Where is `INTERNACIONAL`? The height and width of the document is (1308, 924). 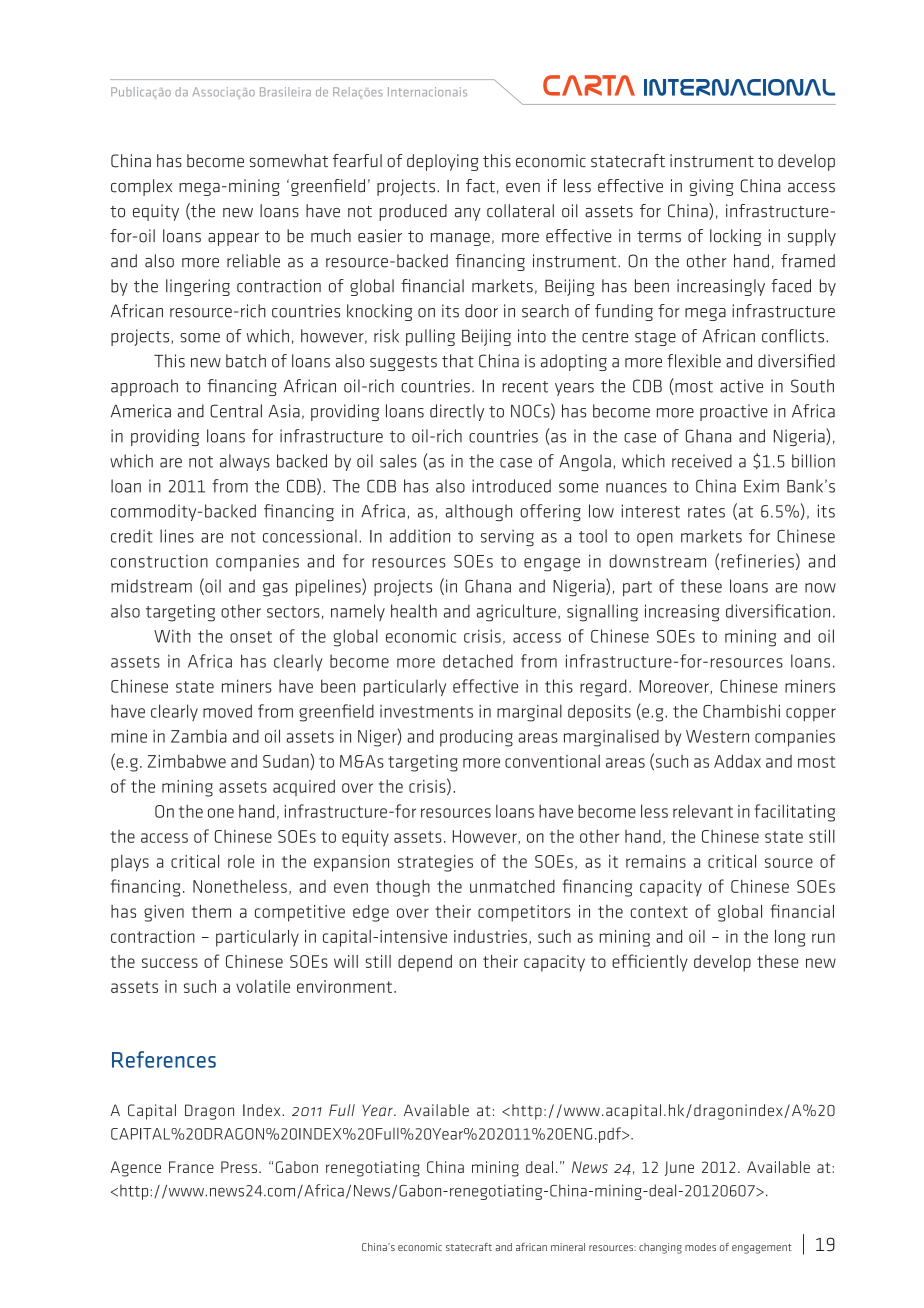
INTERNACIONAL is located at coordinates (739, 87).
